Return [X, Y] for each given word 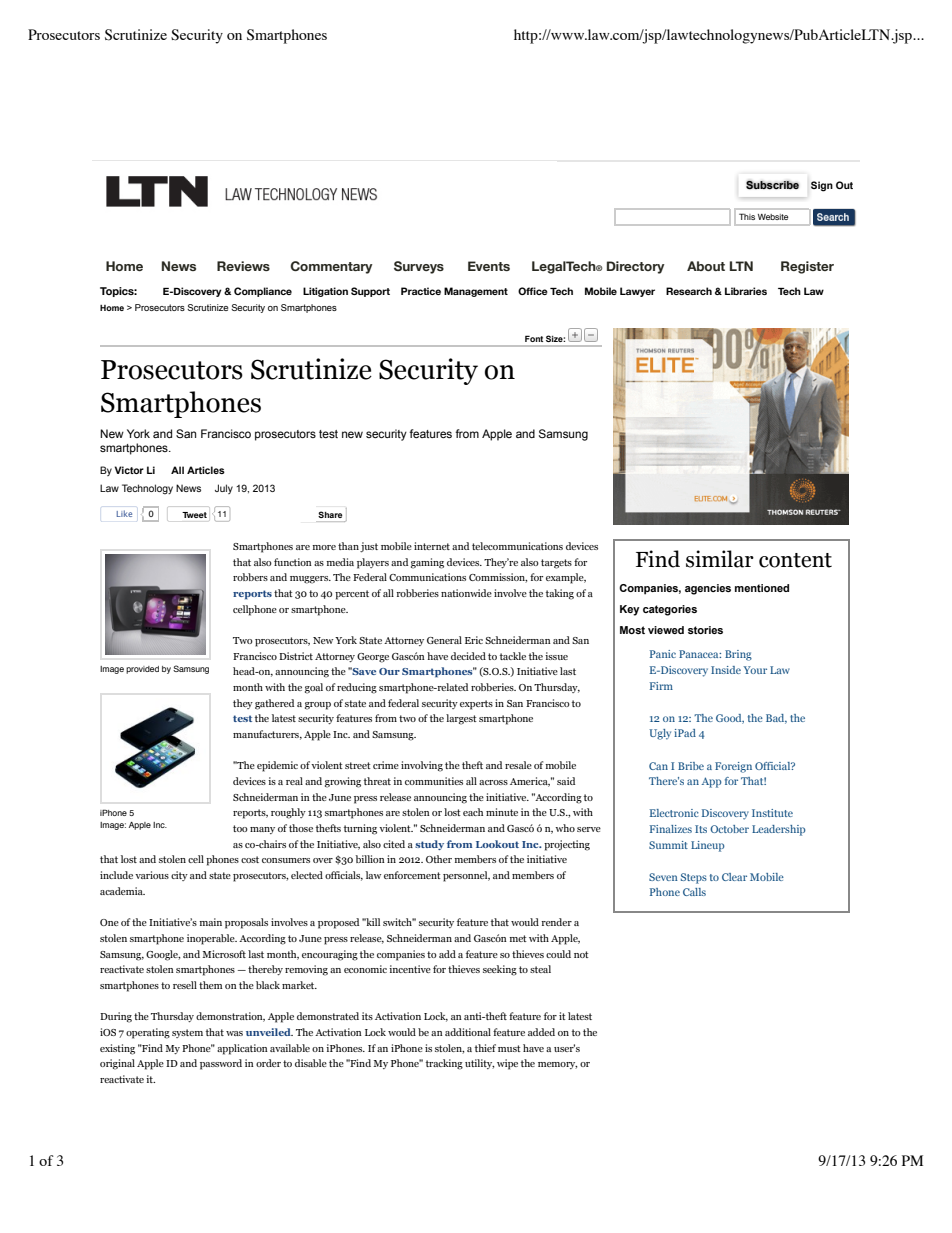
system [187, 1033]
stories [705, 630]
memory [557, 1065]
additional [468, 1032]
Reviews [243, 266]
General [444, 640]
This [747, 216]
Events [489, 266]
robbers [250, 577]
